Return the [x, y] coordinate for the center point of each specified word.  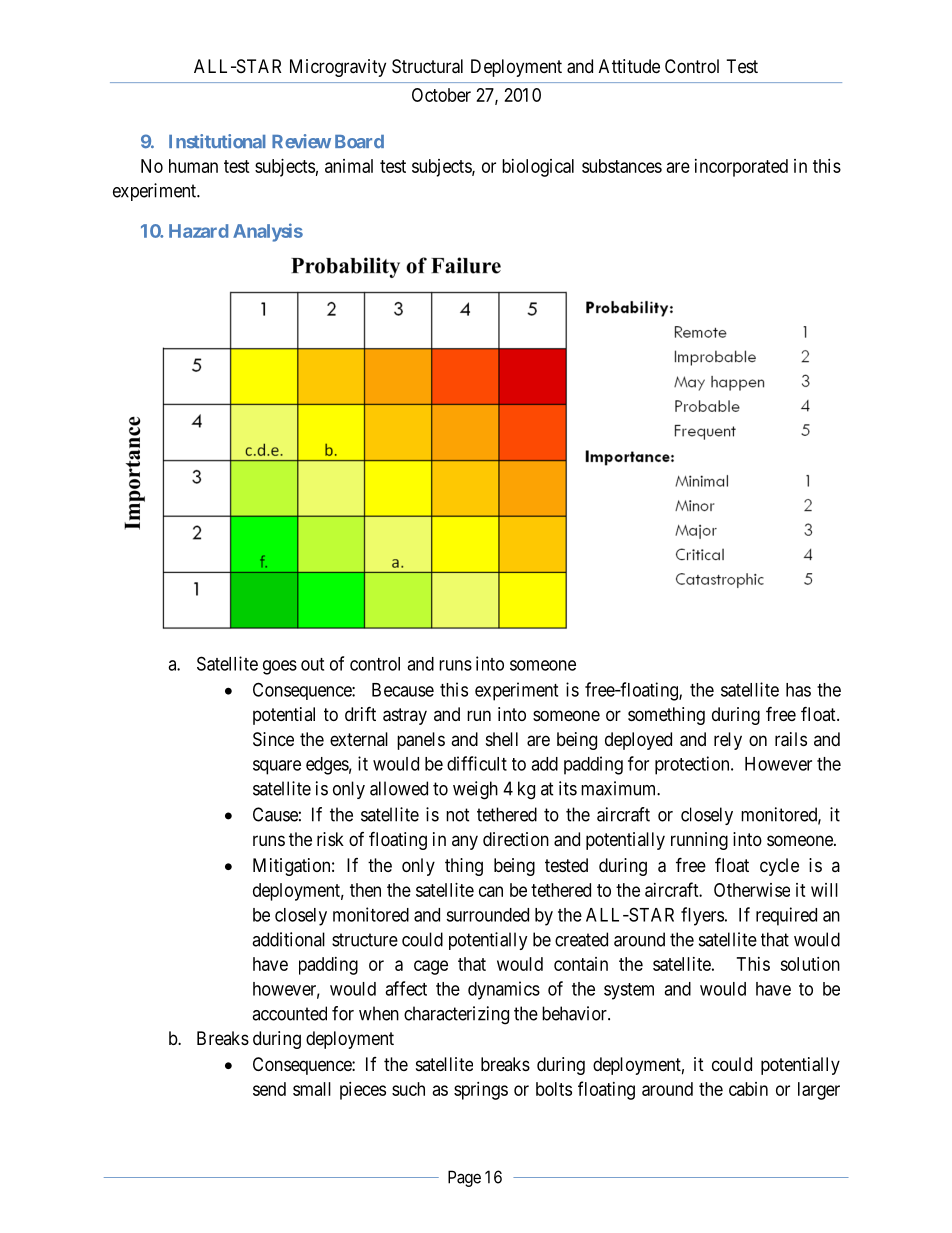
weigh [475, 790]
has [798, 690]
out [312, 664]
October [441, 95]
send [269, 1089]
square [277, 767]
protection [693, 765]
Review [301, 141]
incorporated [741, 168]
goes [280, 667]
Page [464, 1178]
